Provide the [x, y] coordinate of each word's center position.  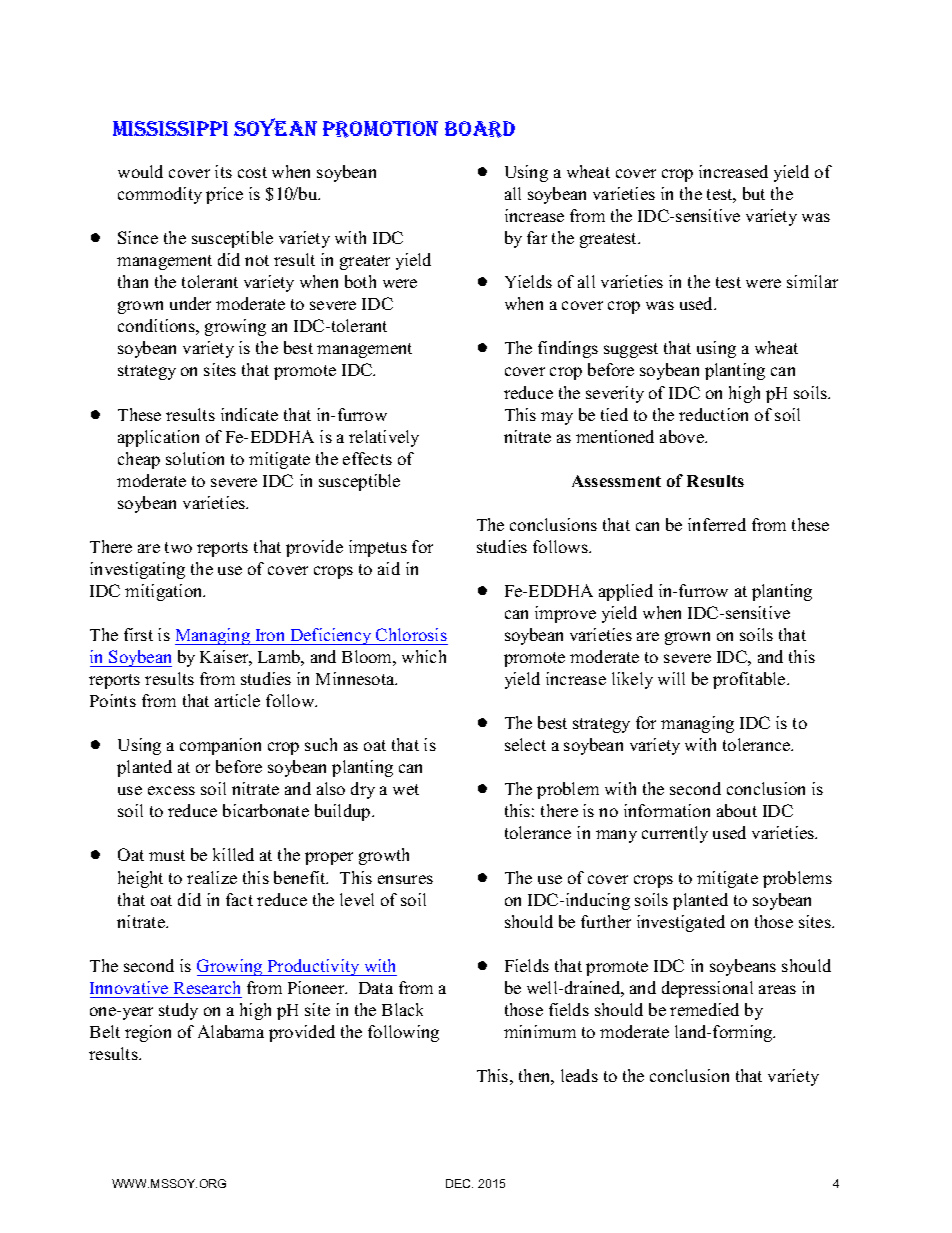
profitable [750, 680]
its [223, 171]
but [754, 193]
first [138, 634]
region [148, 1033]
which [424, 656]
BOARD [480, 129]
